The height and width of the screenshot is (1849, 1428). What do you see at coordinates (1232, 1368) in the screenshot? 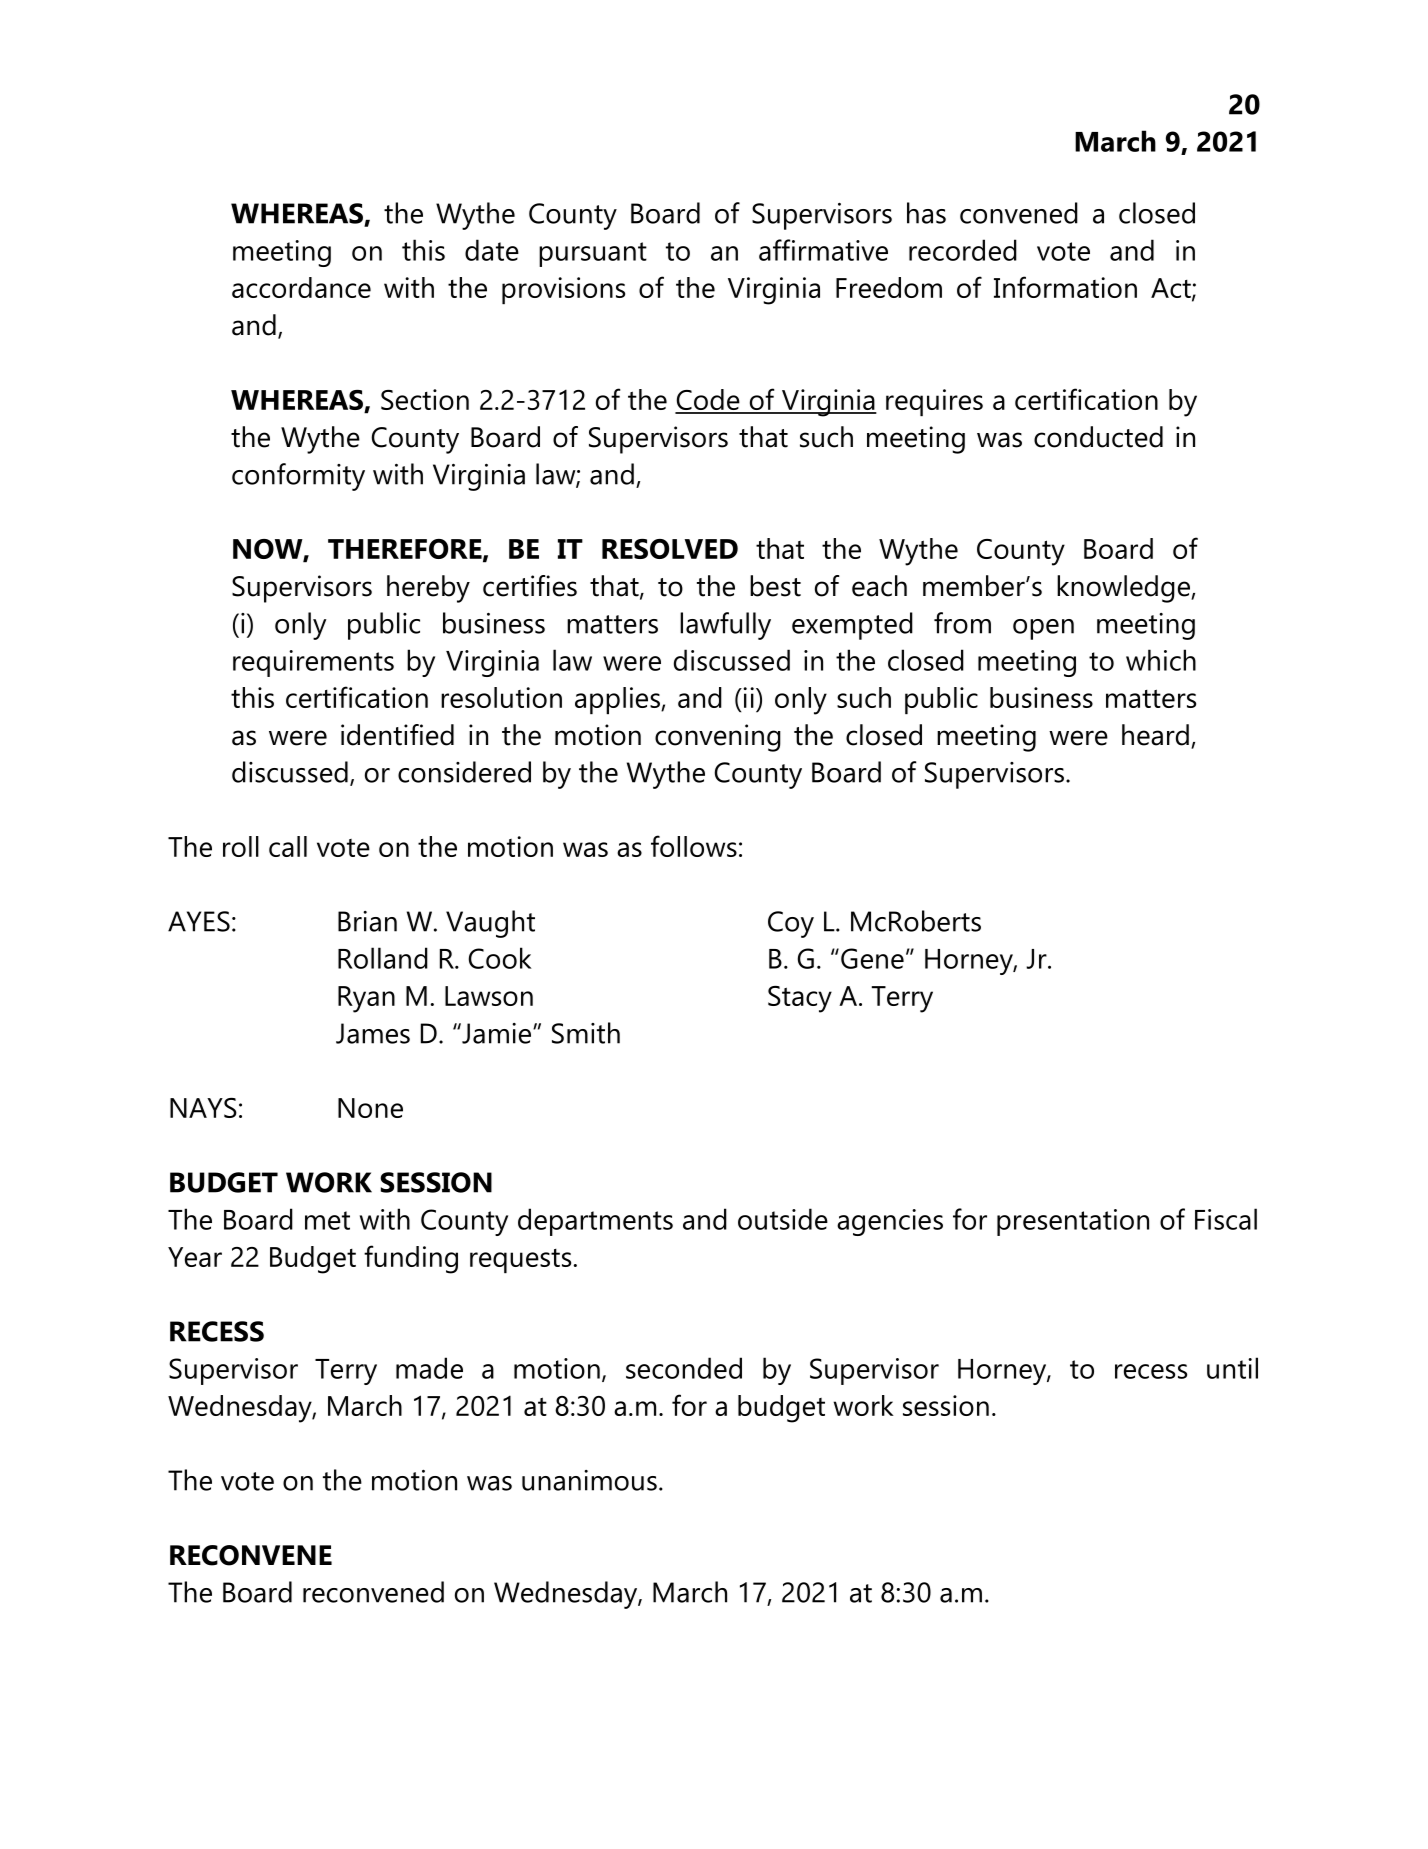
I see `until` at bounding box center [1232, 1368].
